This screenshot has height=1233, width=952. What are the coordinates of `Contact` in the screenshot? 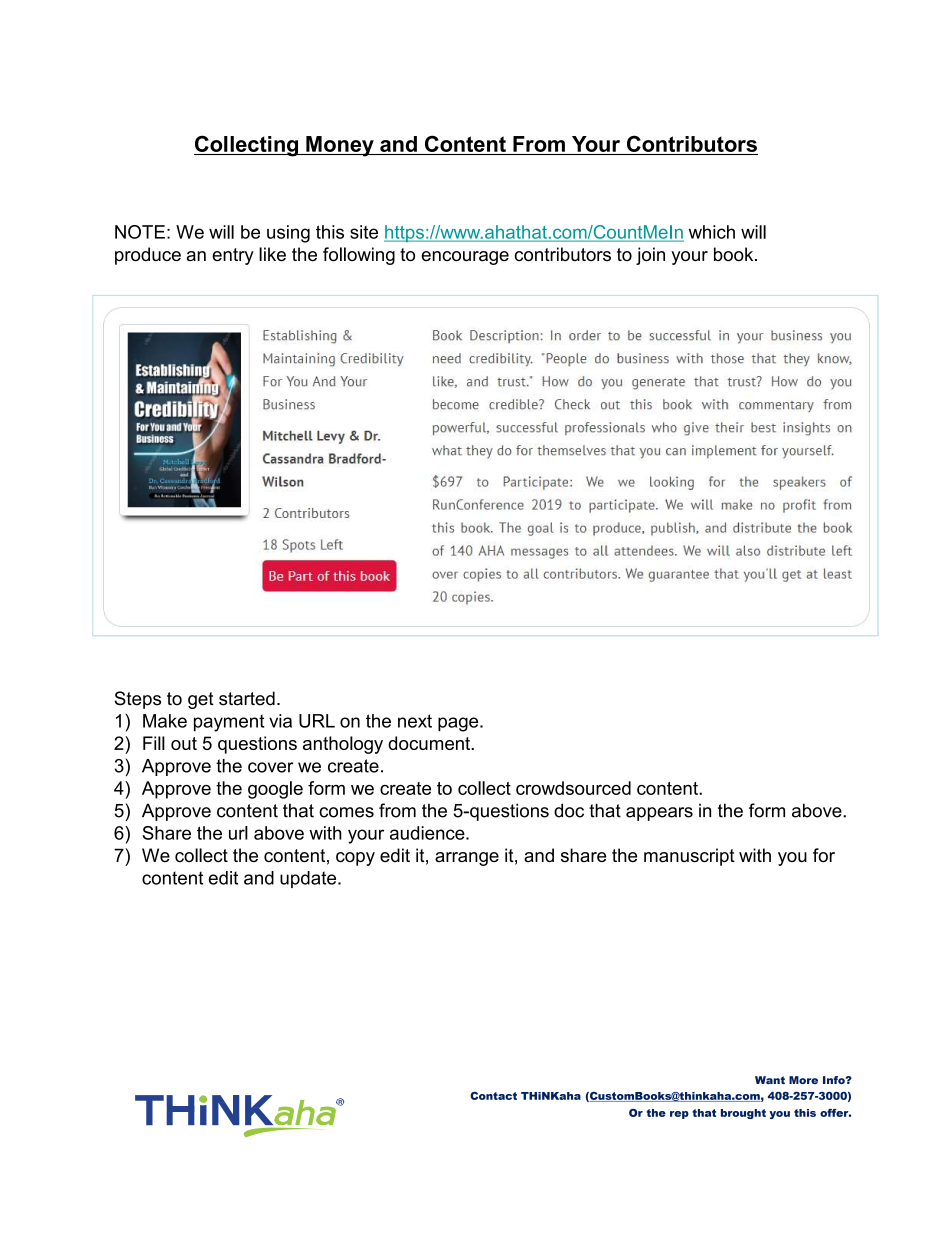 It's located at (493, 1096).
